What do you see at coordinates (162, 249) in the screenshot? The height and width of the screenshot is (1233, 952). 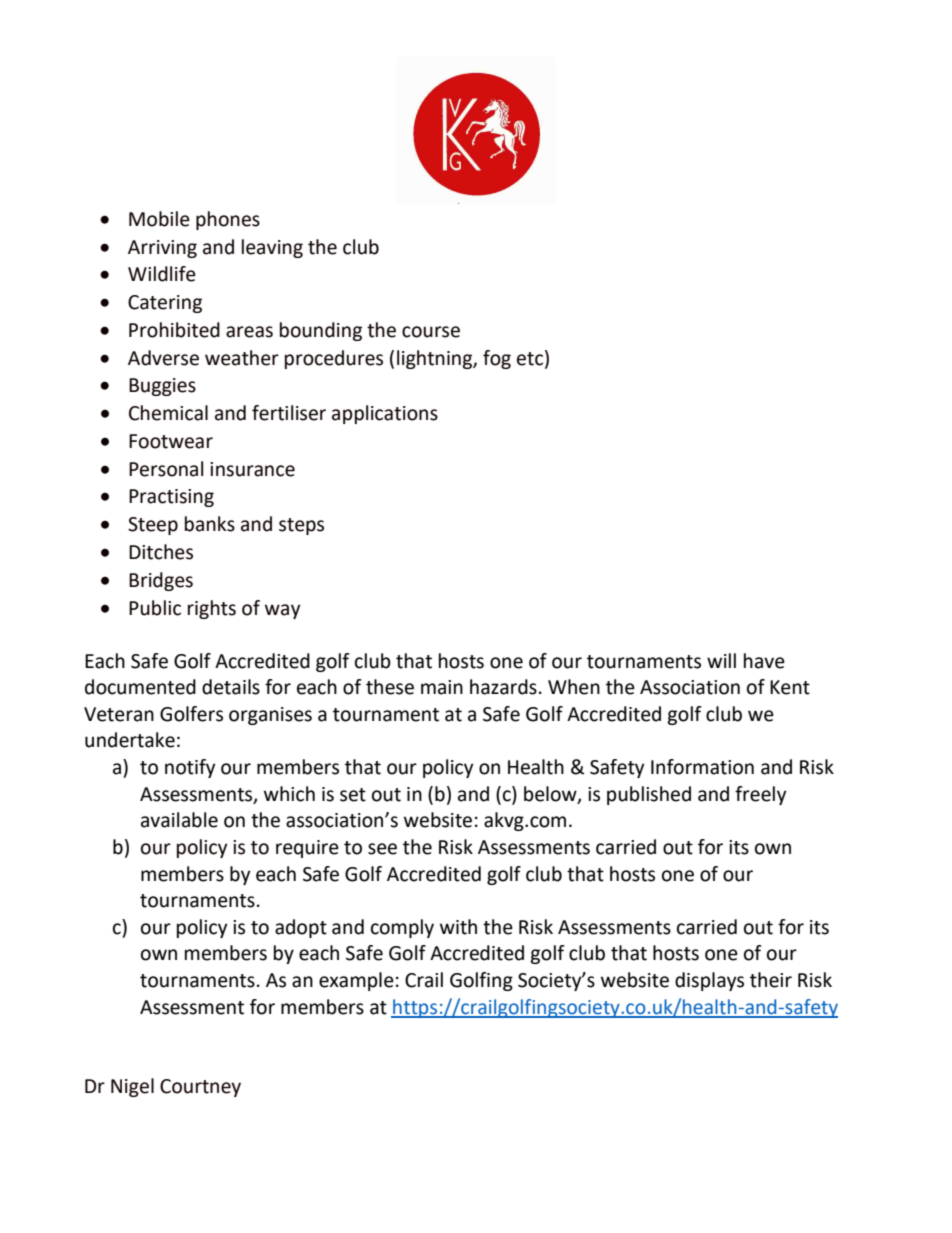 I see `Arriving` at bounding box center [162, 249].
